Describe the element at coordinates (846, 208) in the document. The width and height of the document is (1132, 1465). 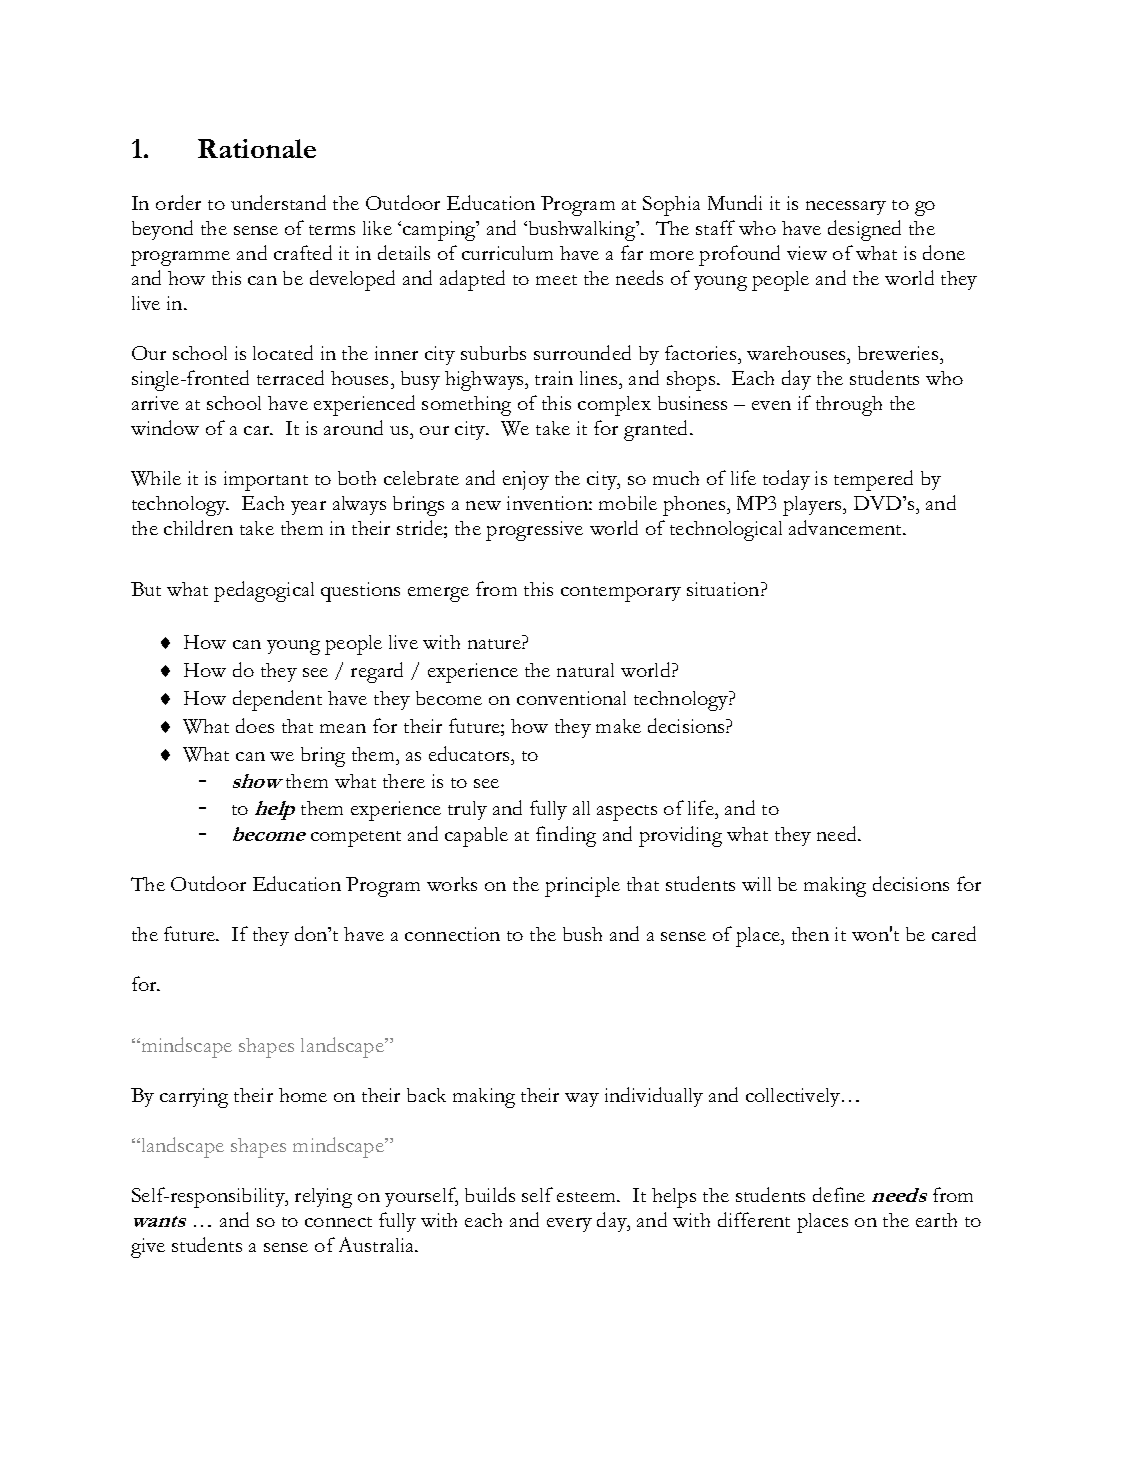
I see `necessary` at that location.
